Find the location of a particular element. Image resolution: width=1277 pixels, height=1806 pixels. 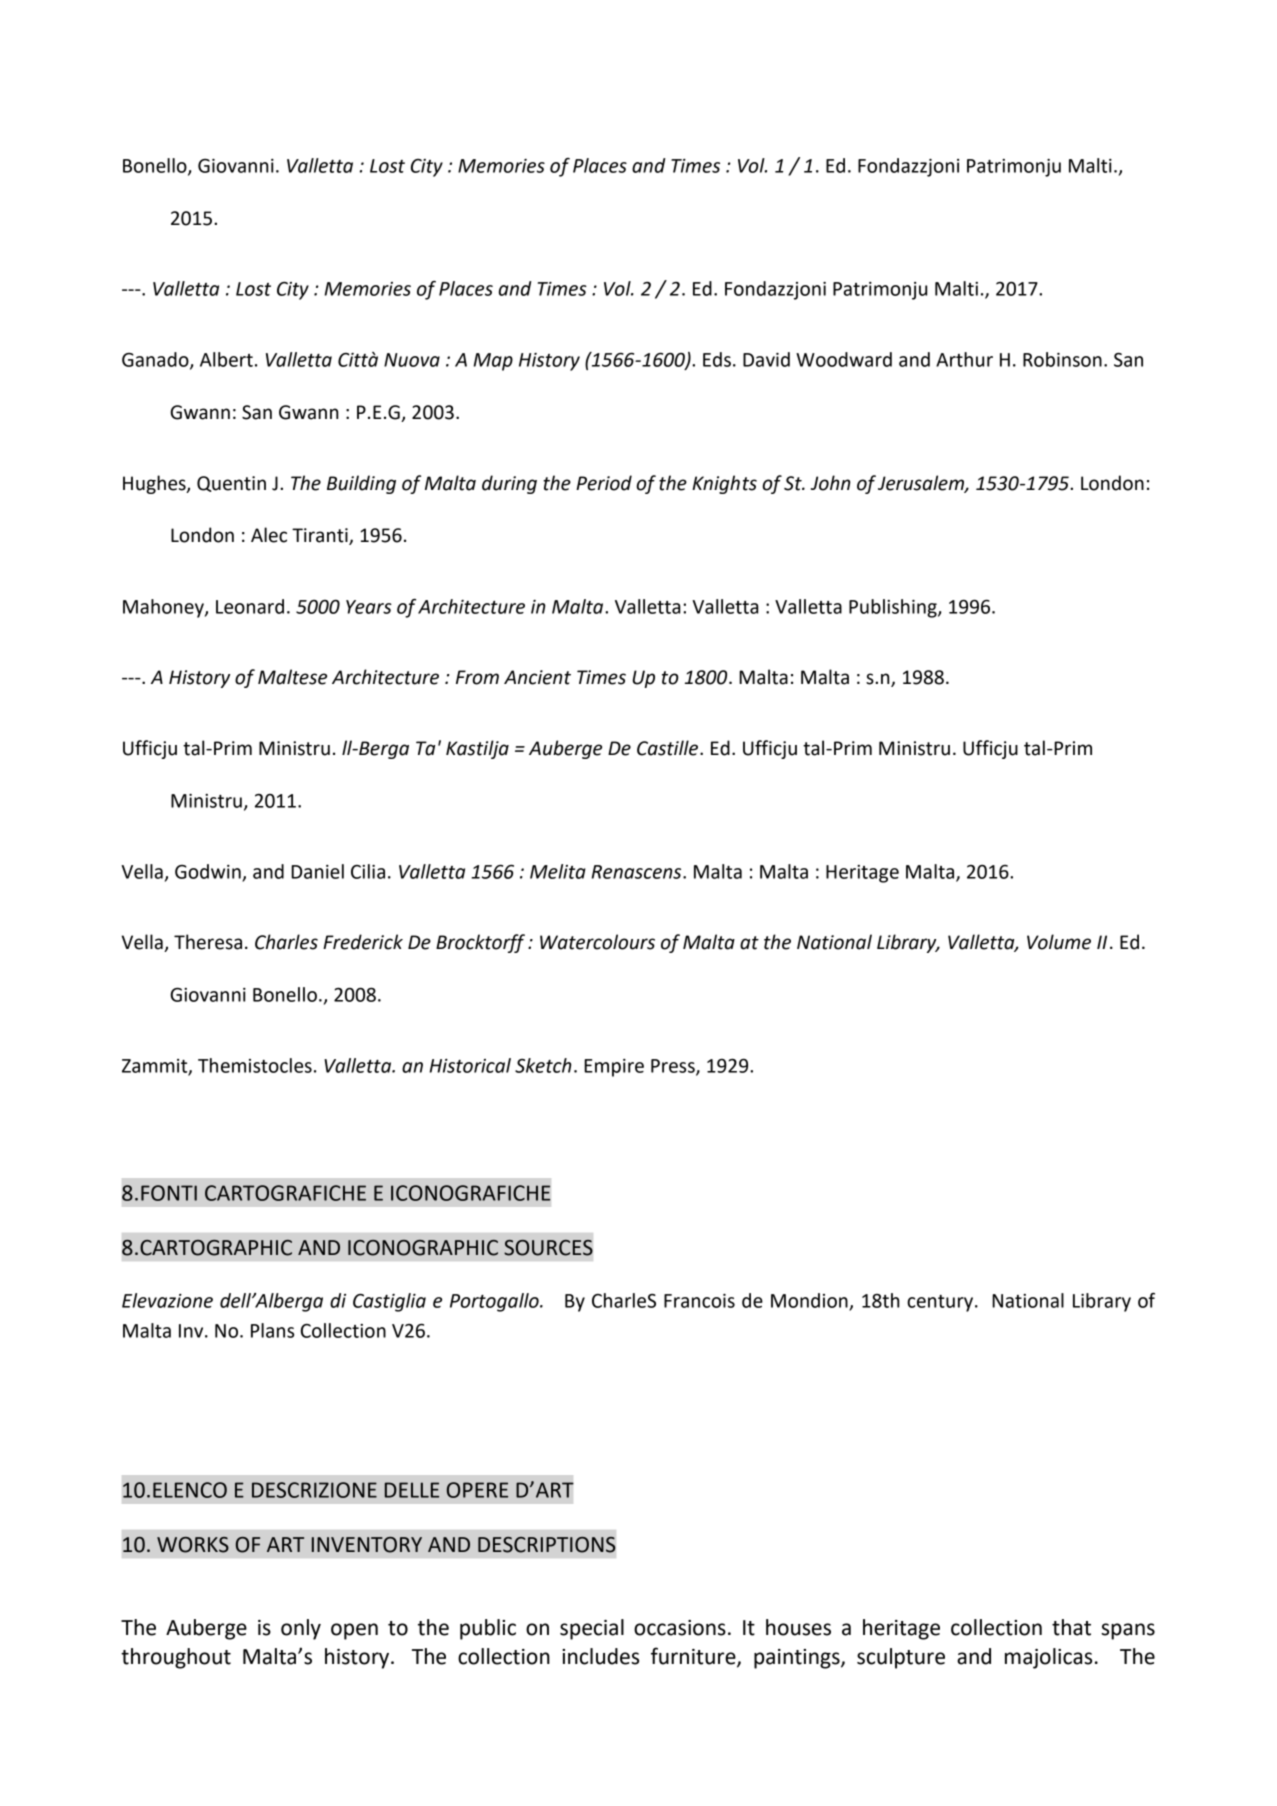

Volume is located at coordinates (1059, 942).
